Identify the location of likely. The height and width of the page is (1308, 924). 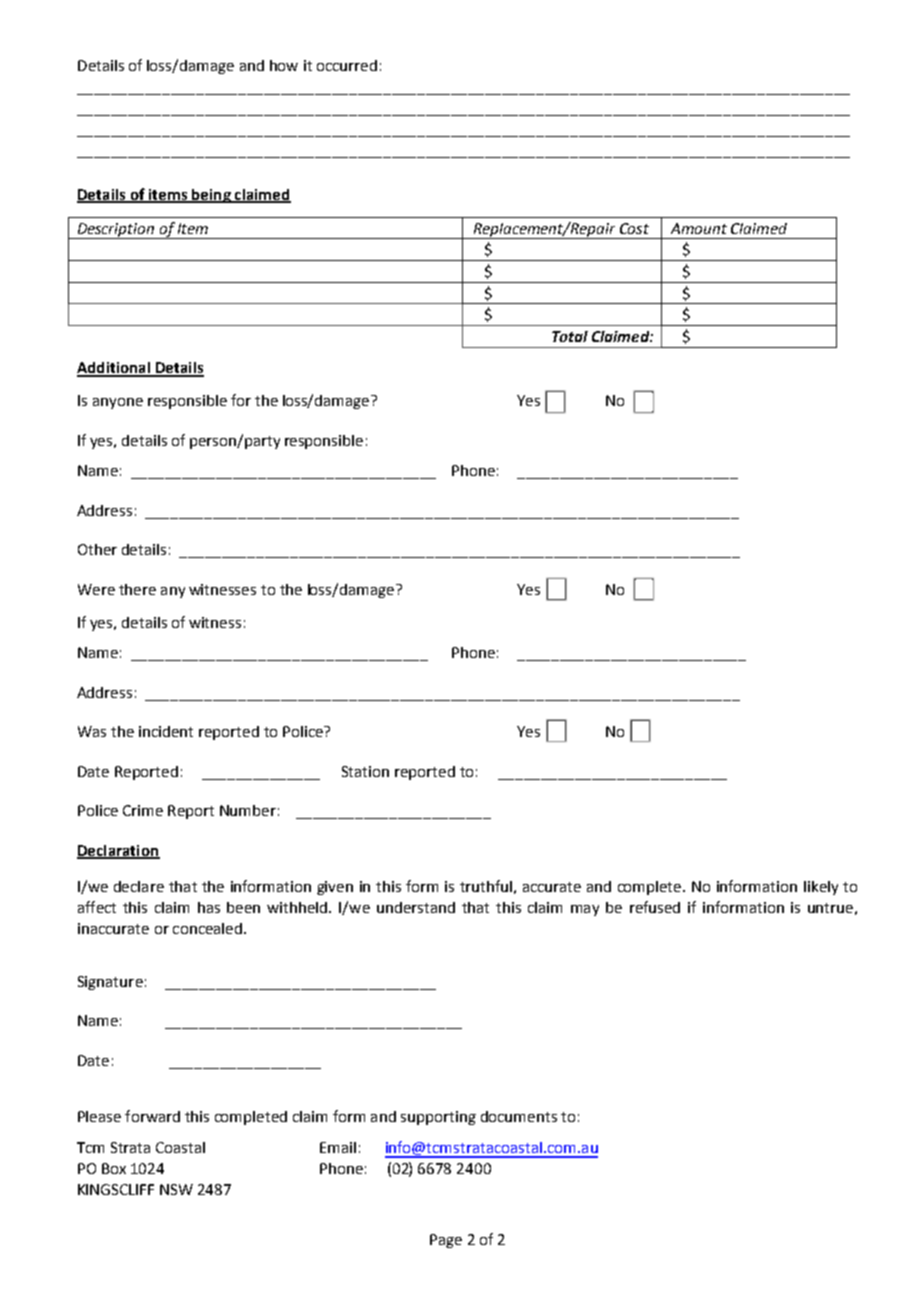
(821, 888).
